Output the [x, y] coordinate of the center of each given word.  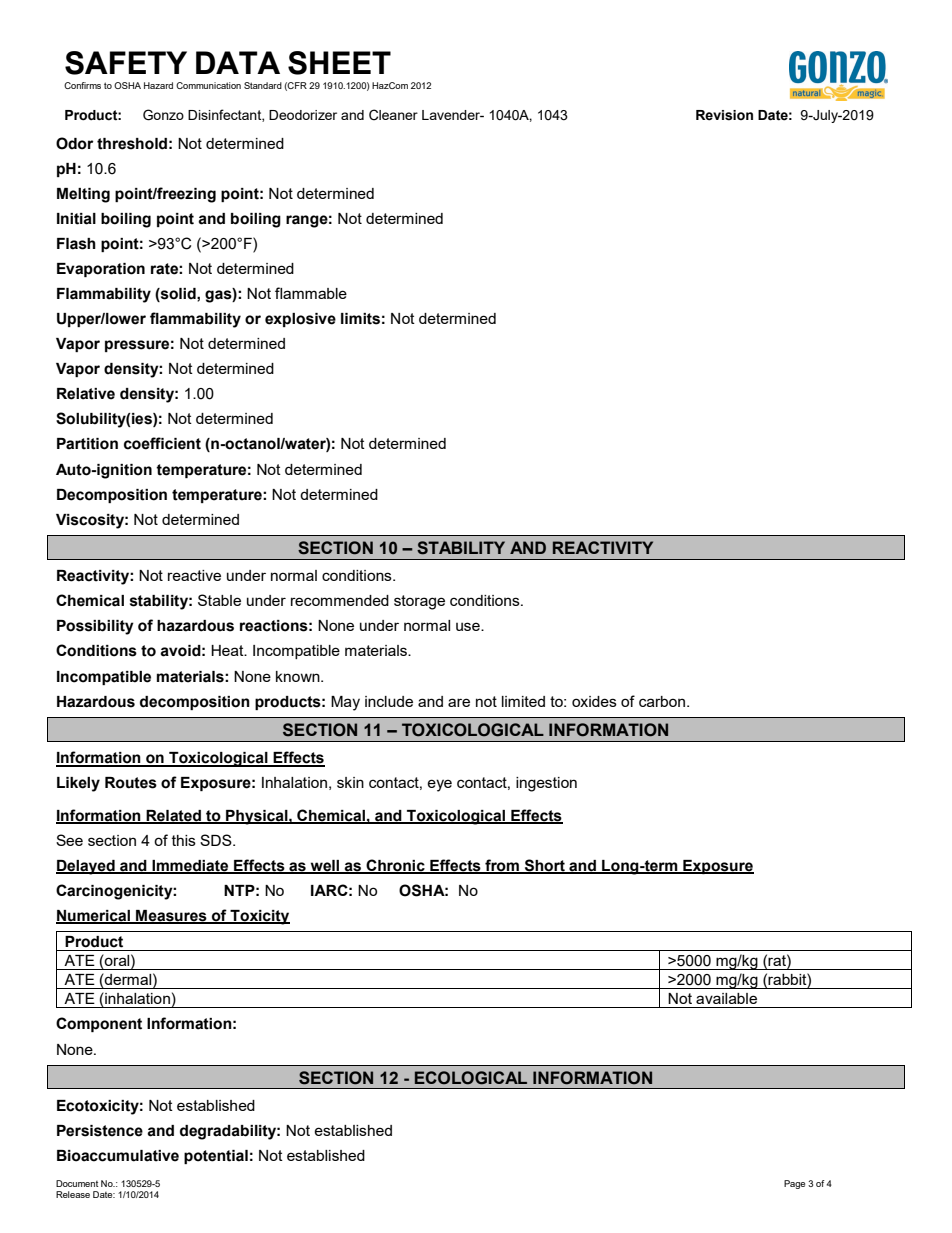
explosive [300, 320]
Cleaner [393, 115]
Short [545, 866]
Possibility [95, 627]
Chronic [395, 866]
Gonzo [163, 115]
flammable [311, 293]
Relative [86, 394]
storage [419, 602]
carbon [663, 701]
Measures [171, 916]
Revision [724, 115]
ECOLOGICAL [471, 1078]
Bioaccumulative [118, 1156]
